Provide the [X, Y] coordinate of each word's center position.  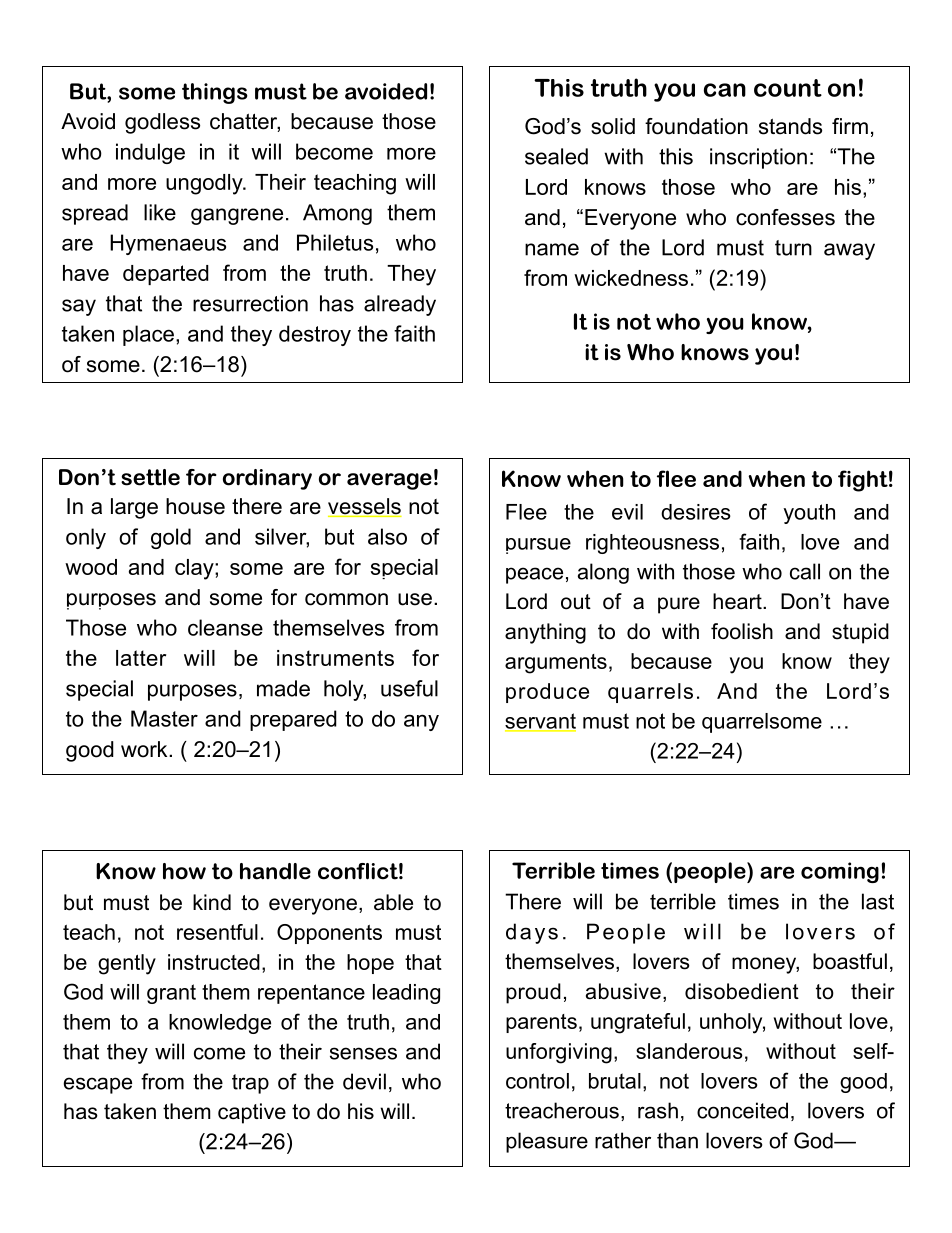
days [532, 933]
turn [793, 248]
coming [840, 872]
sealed [556, 156]
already [400, 305]
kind [212, 902]
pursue [538, 546]
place [148, 335]
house [195, 506]
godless [162, 123]
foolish [742, 631]
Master [164, 718]
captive [252, 1113]
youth [809, 514]
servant [540, 722]
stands [790, 126]
